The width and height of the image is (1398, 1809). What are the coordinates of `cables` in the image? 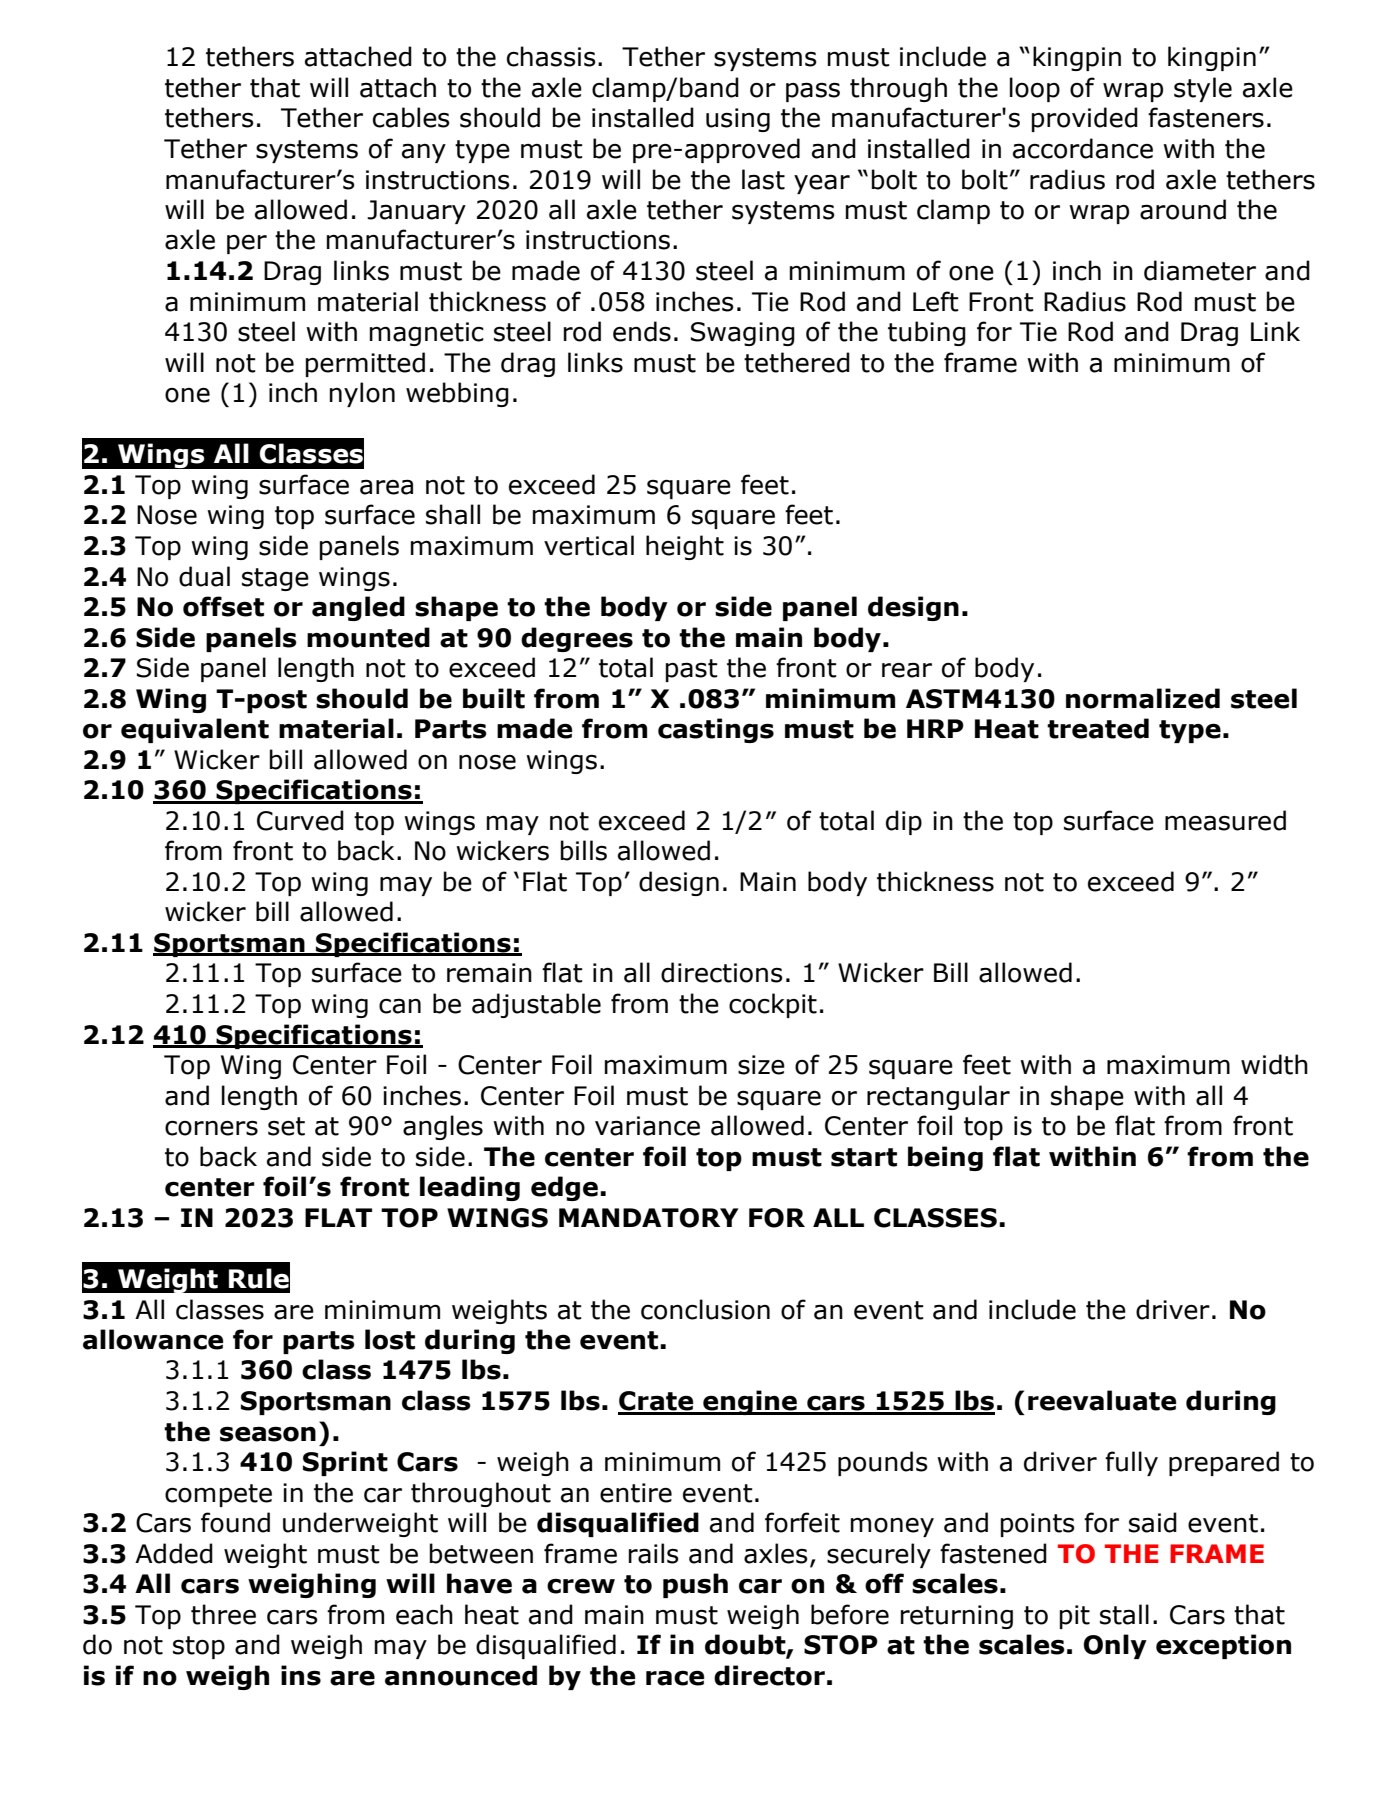 It's located at (411, 117).
